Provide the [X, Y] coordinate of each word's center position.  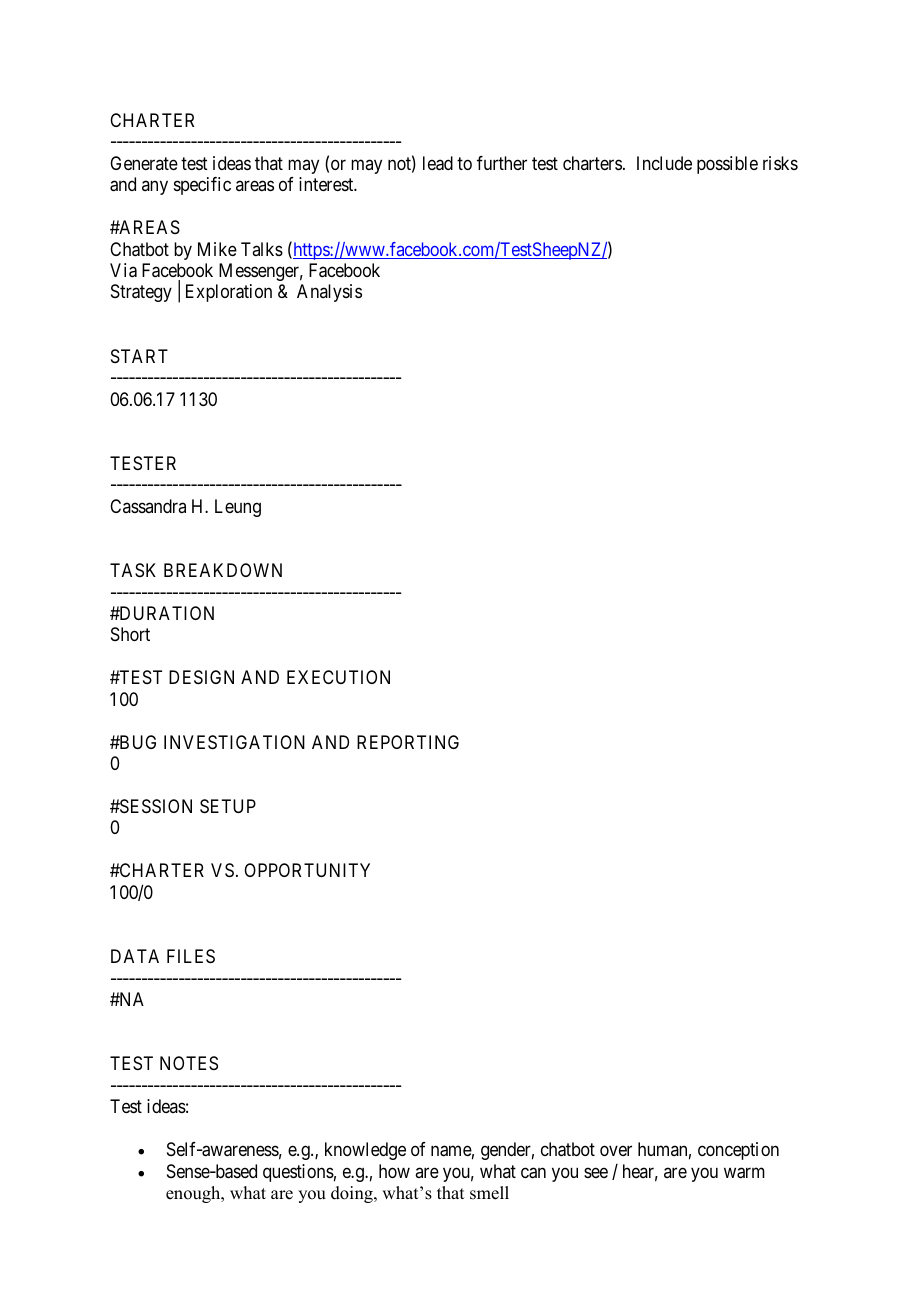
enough [194, 1194]
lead [438, 163]
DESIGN [201, 677]
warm [744, 1173]
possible [727, 165]
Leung [238, 508]
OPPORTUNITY [307, 870]
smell [489, 1193]
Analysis [329, 293]
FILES [191, 956]
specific [202, 186]
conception [738, 1151]
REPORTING [408, 742]
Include [664, 163]
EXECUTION [338, 677]
